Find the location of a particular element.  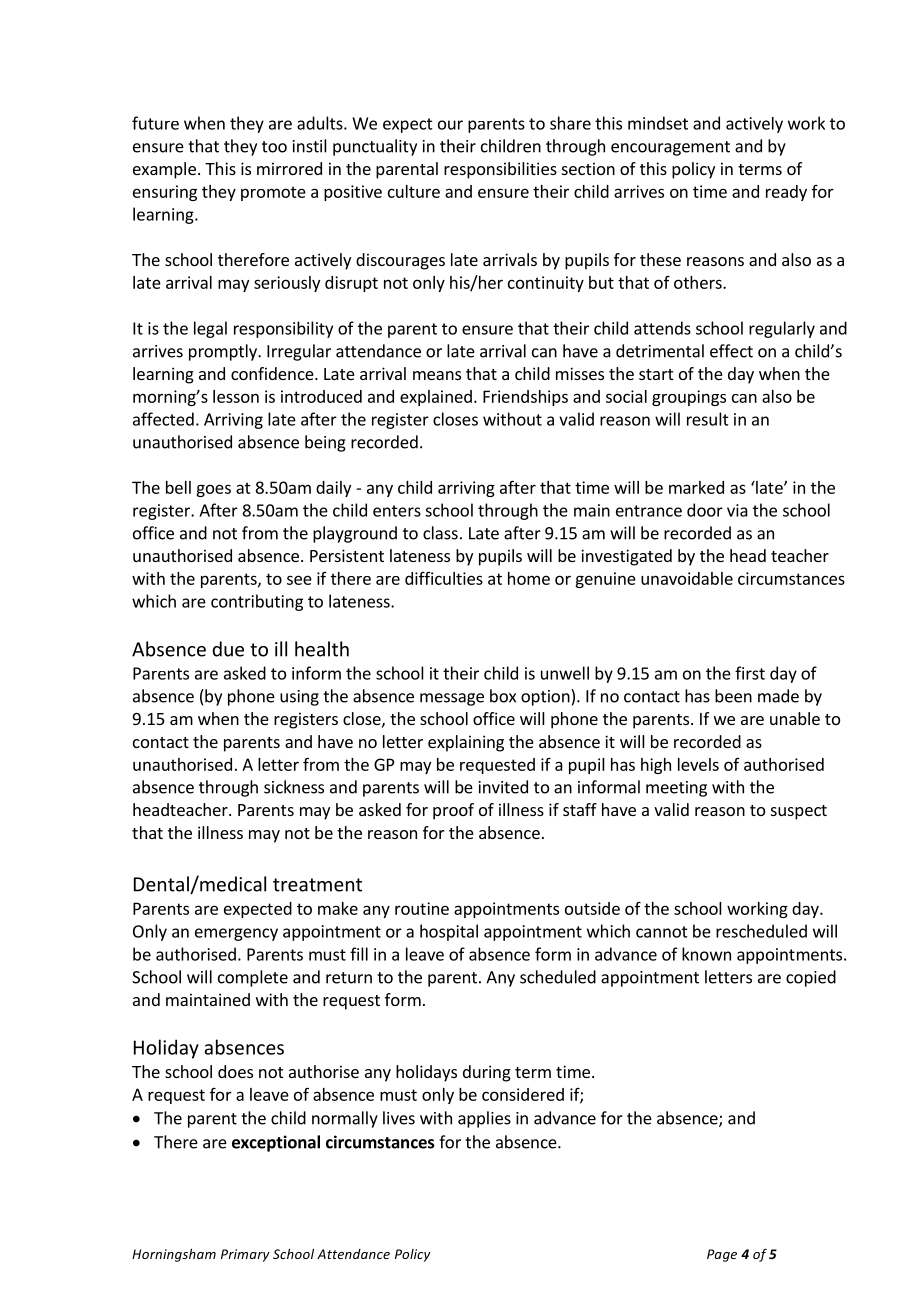

due is located at coordinates (228, 649).
